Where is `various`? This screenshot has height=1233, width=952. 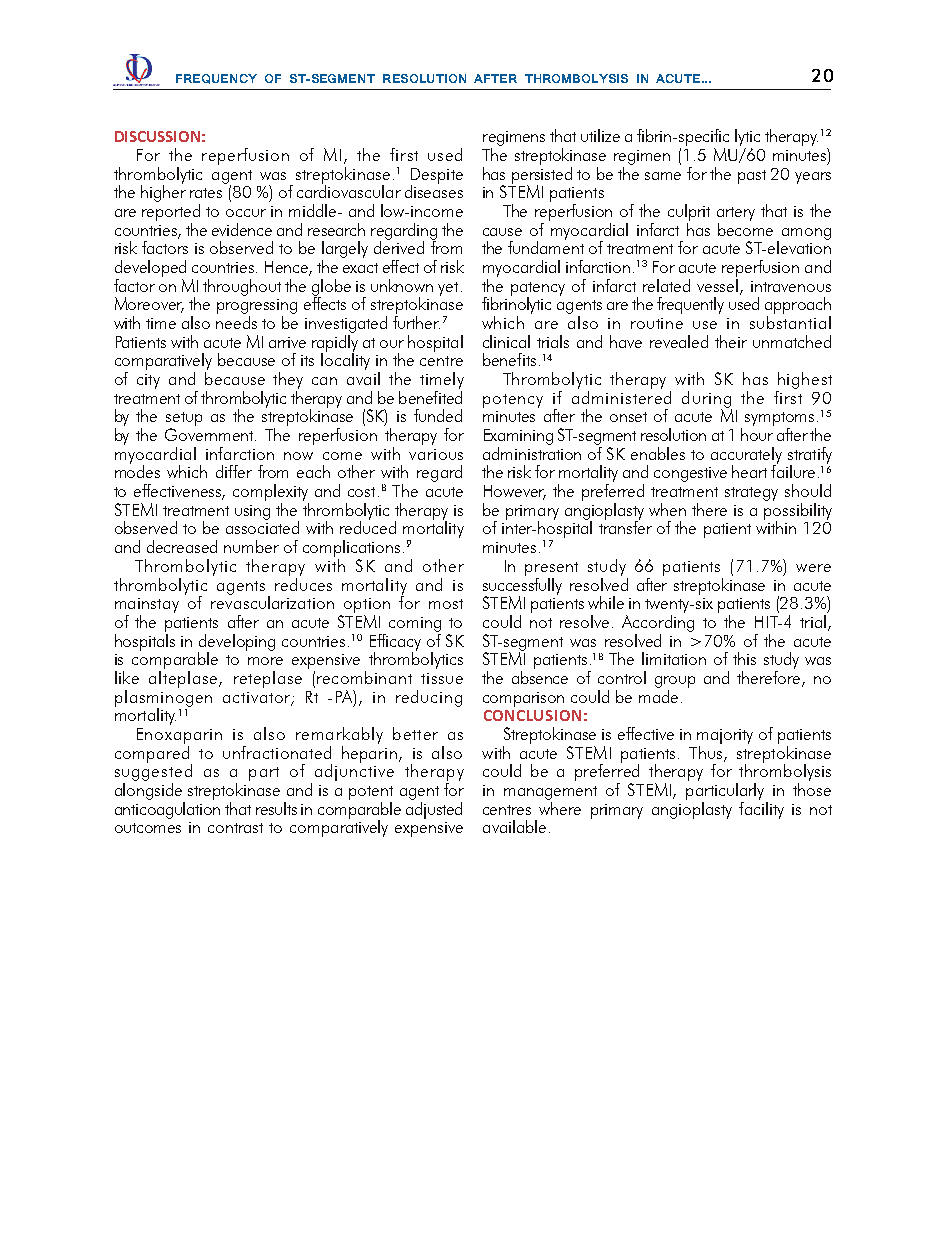 various is located at coordinates (436, 454).
